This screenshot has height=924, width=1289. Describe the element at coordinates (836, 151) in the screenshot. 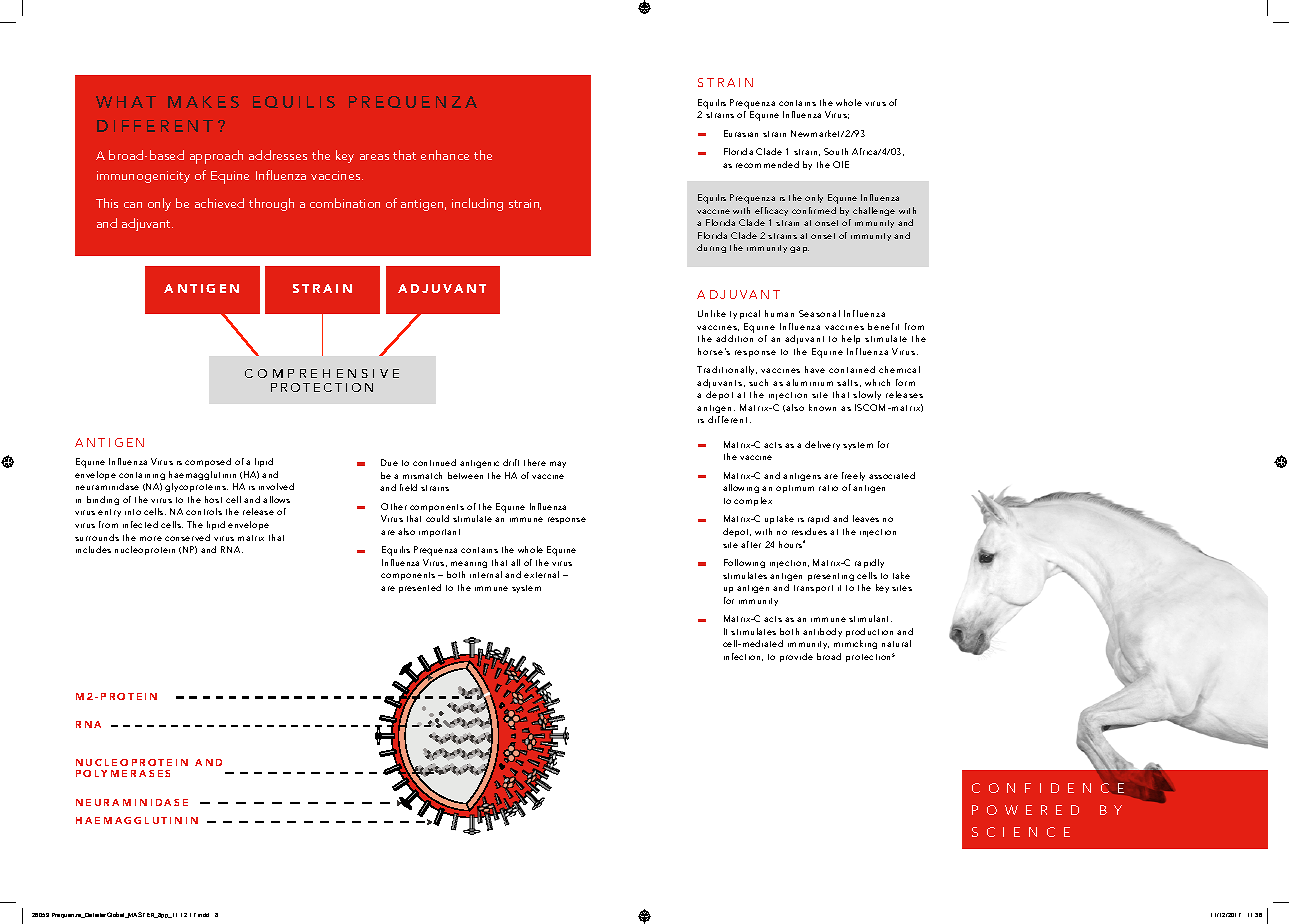

I see `South` at that location.
